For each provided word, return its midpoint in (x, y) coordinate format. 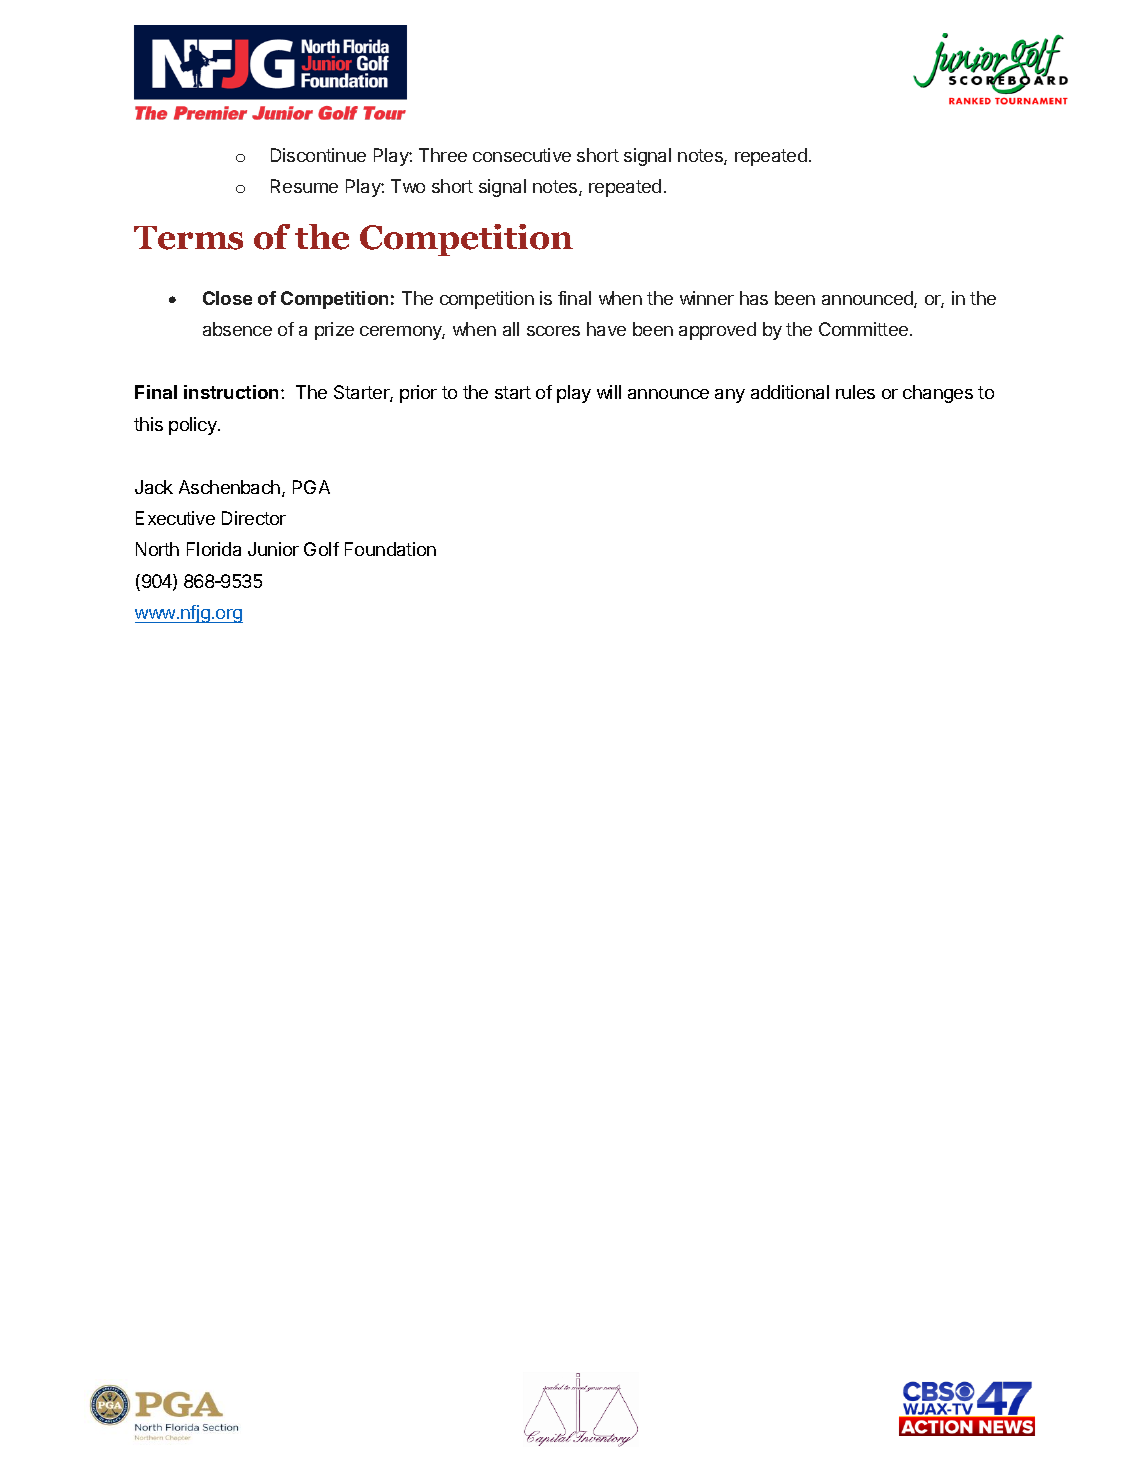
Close (227, 298)
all (511, 329)
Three (443, 155)
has (754, 298)
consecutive (522, 155)
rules (855, 392)
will (609, 392)
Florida (214, 549)
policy (194, 426)
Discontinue (318, 155)
